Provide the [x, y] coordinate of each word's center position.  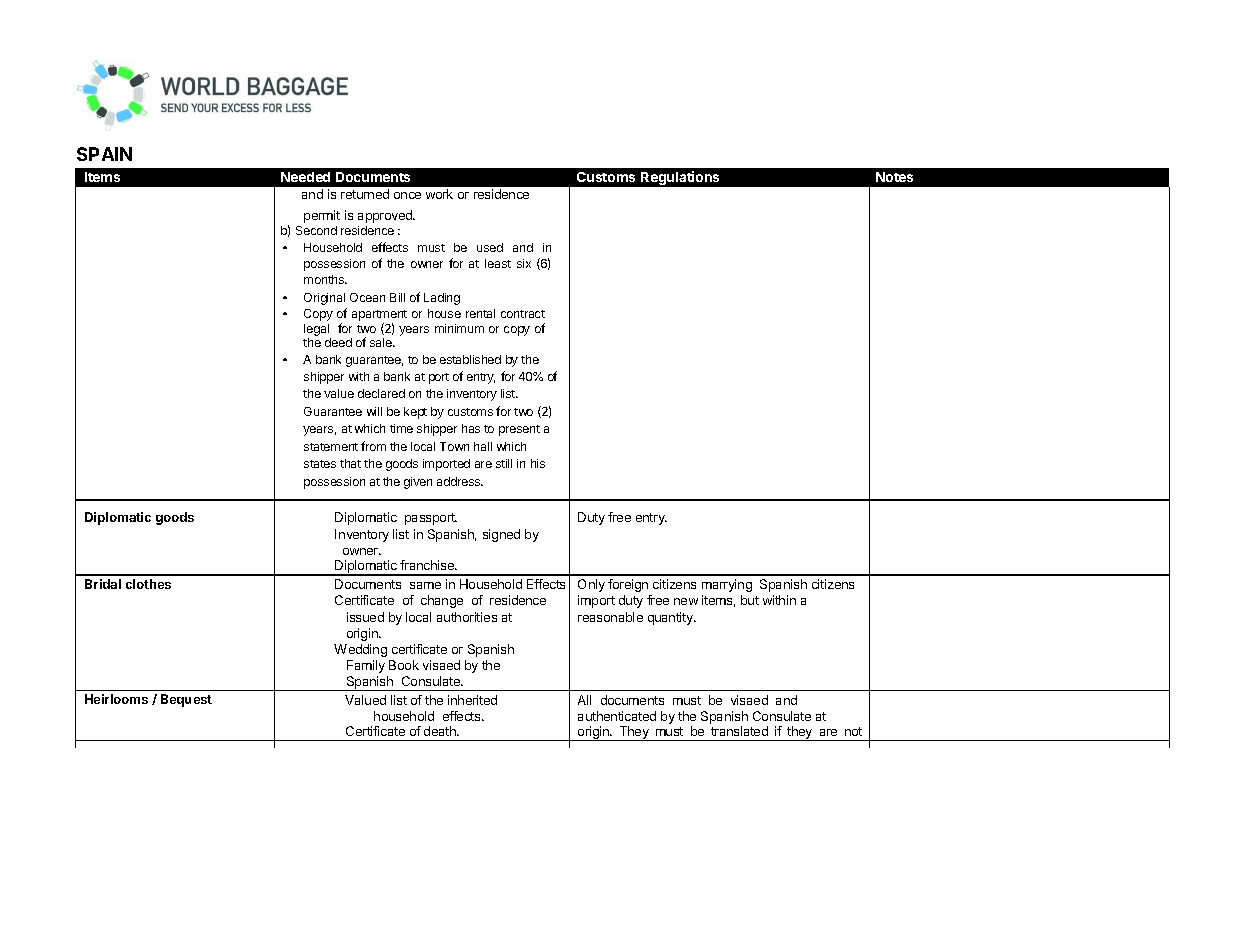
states [320, 464]
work [439, 194]
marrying [727, 585]
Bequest [186, 700]
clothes [148, 584]
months [325, 279]
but [750, 600]
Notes [894, 177]
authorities [467, 617]
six [524, 263]
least [498, 263]
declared [381, 393]
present [519, 430]
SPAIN [104, 154]
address [460, 481]
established [470, 359]
